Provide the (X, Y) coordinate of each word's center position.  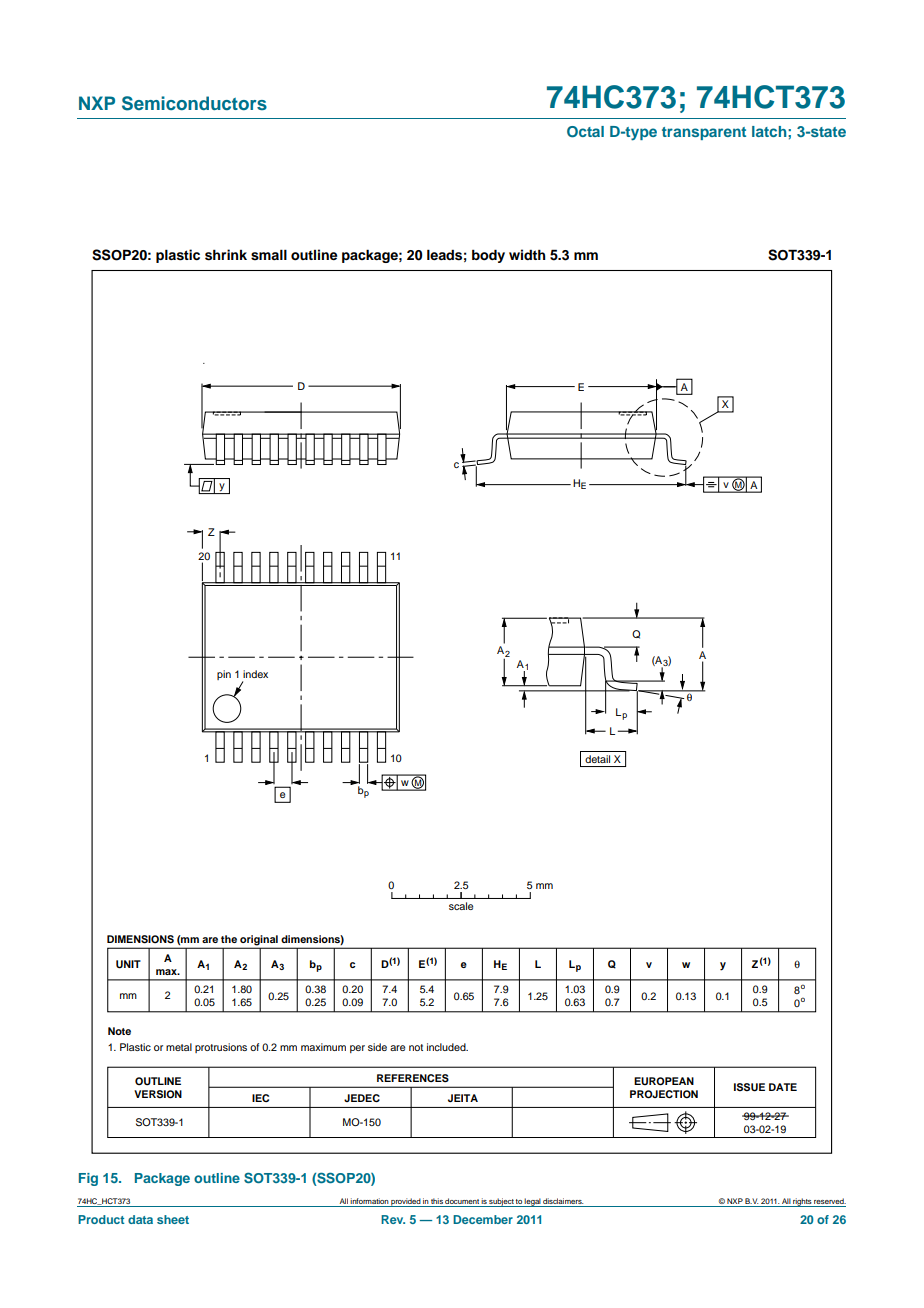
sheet (173, 1219)
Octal (585, 132)
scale (461, 906)
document (462, 1201)
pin (224, 675)
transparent (704, 133)
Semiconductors (194, 103)
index (255, 674)
